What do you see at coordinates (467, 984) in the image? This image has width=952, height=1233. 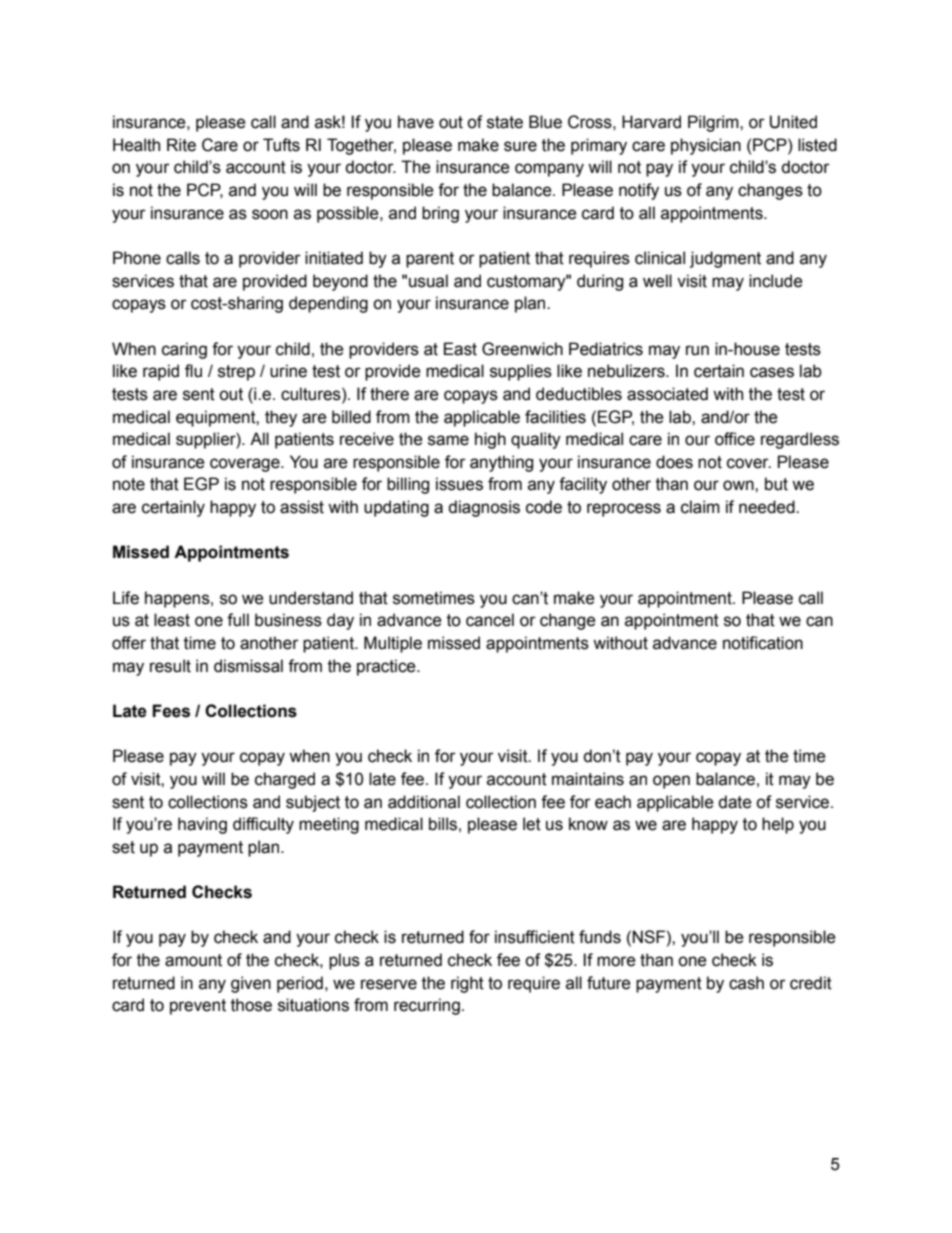 I see `right` at bounding box center [467, 984].
